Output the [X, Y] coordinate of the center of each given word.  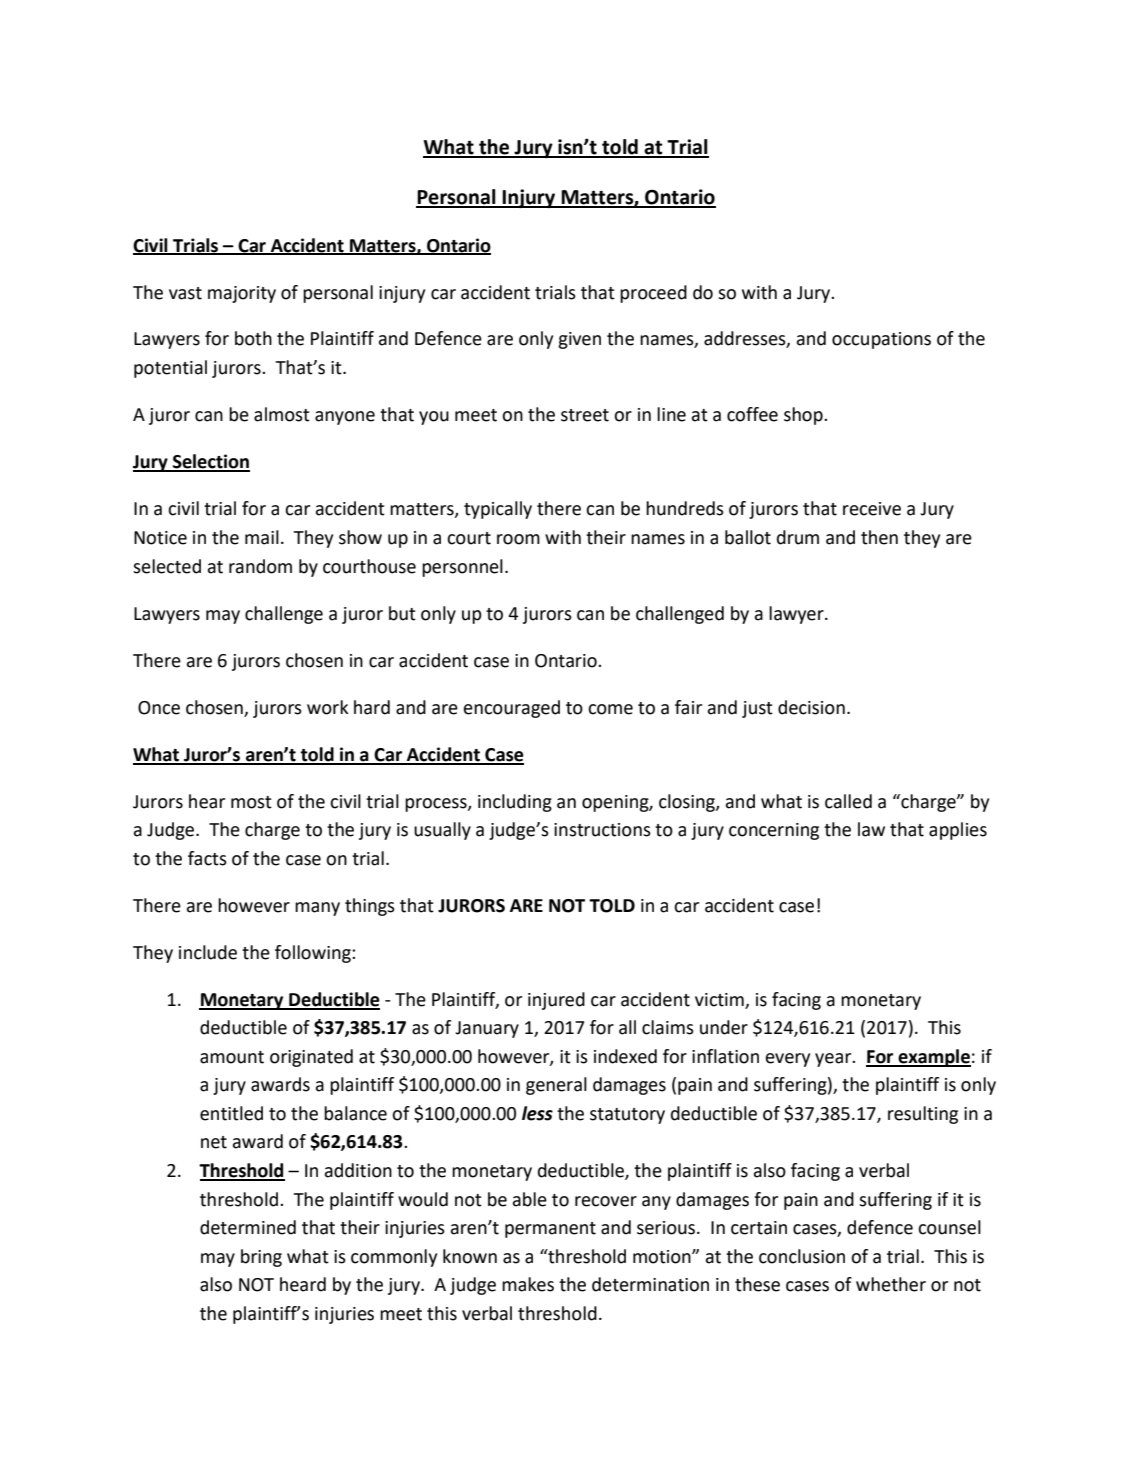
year [834, 1060]
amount [232, 1057]
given [579, 340]
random [260, 566]
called [848, 801]
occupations [881, 340]
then [879, 537]
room [518, 539]
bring [261, 1258]
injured [556, 1001]
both [253, 338]
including [515, 803]
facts [207, 858]
